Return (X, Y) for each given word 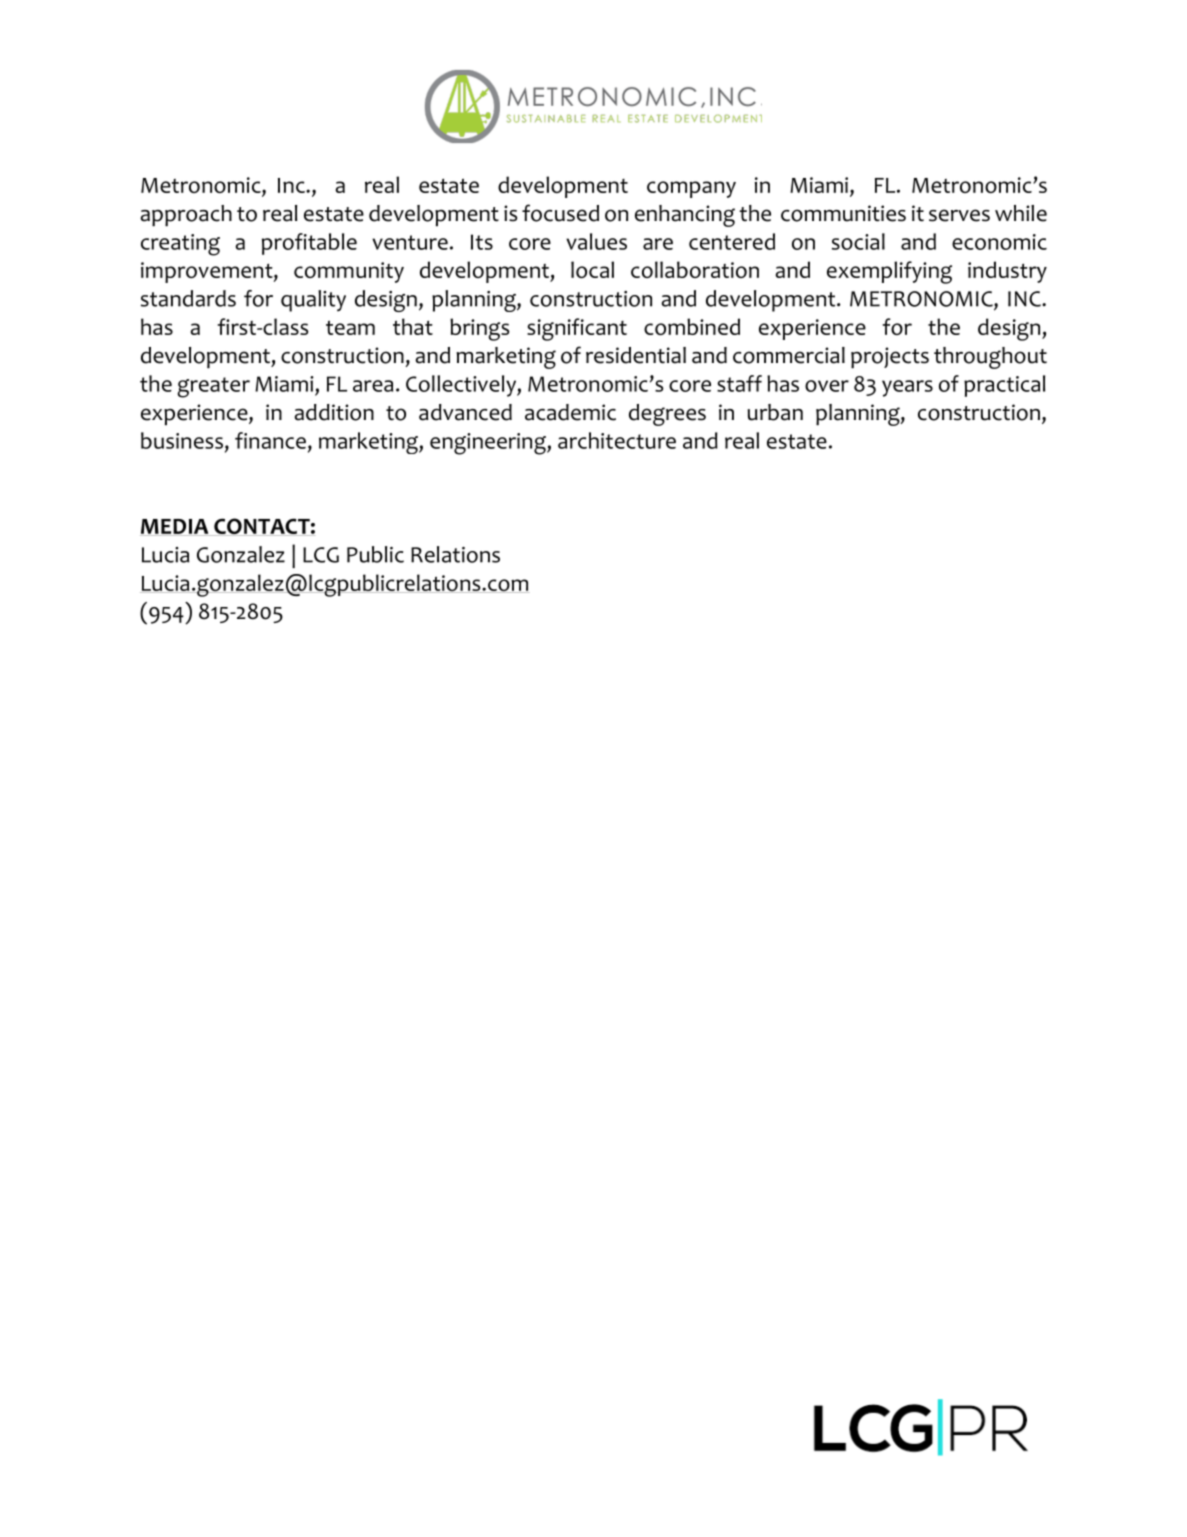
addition (334, 412)
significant (577, 329)
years (907, 388)
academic (570, 412)
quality (313, 301)
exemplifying (889, 272)
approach (186, 215)
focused (560, 213)
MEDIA (175, 527)
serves (959, 215)
